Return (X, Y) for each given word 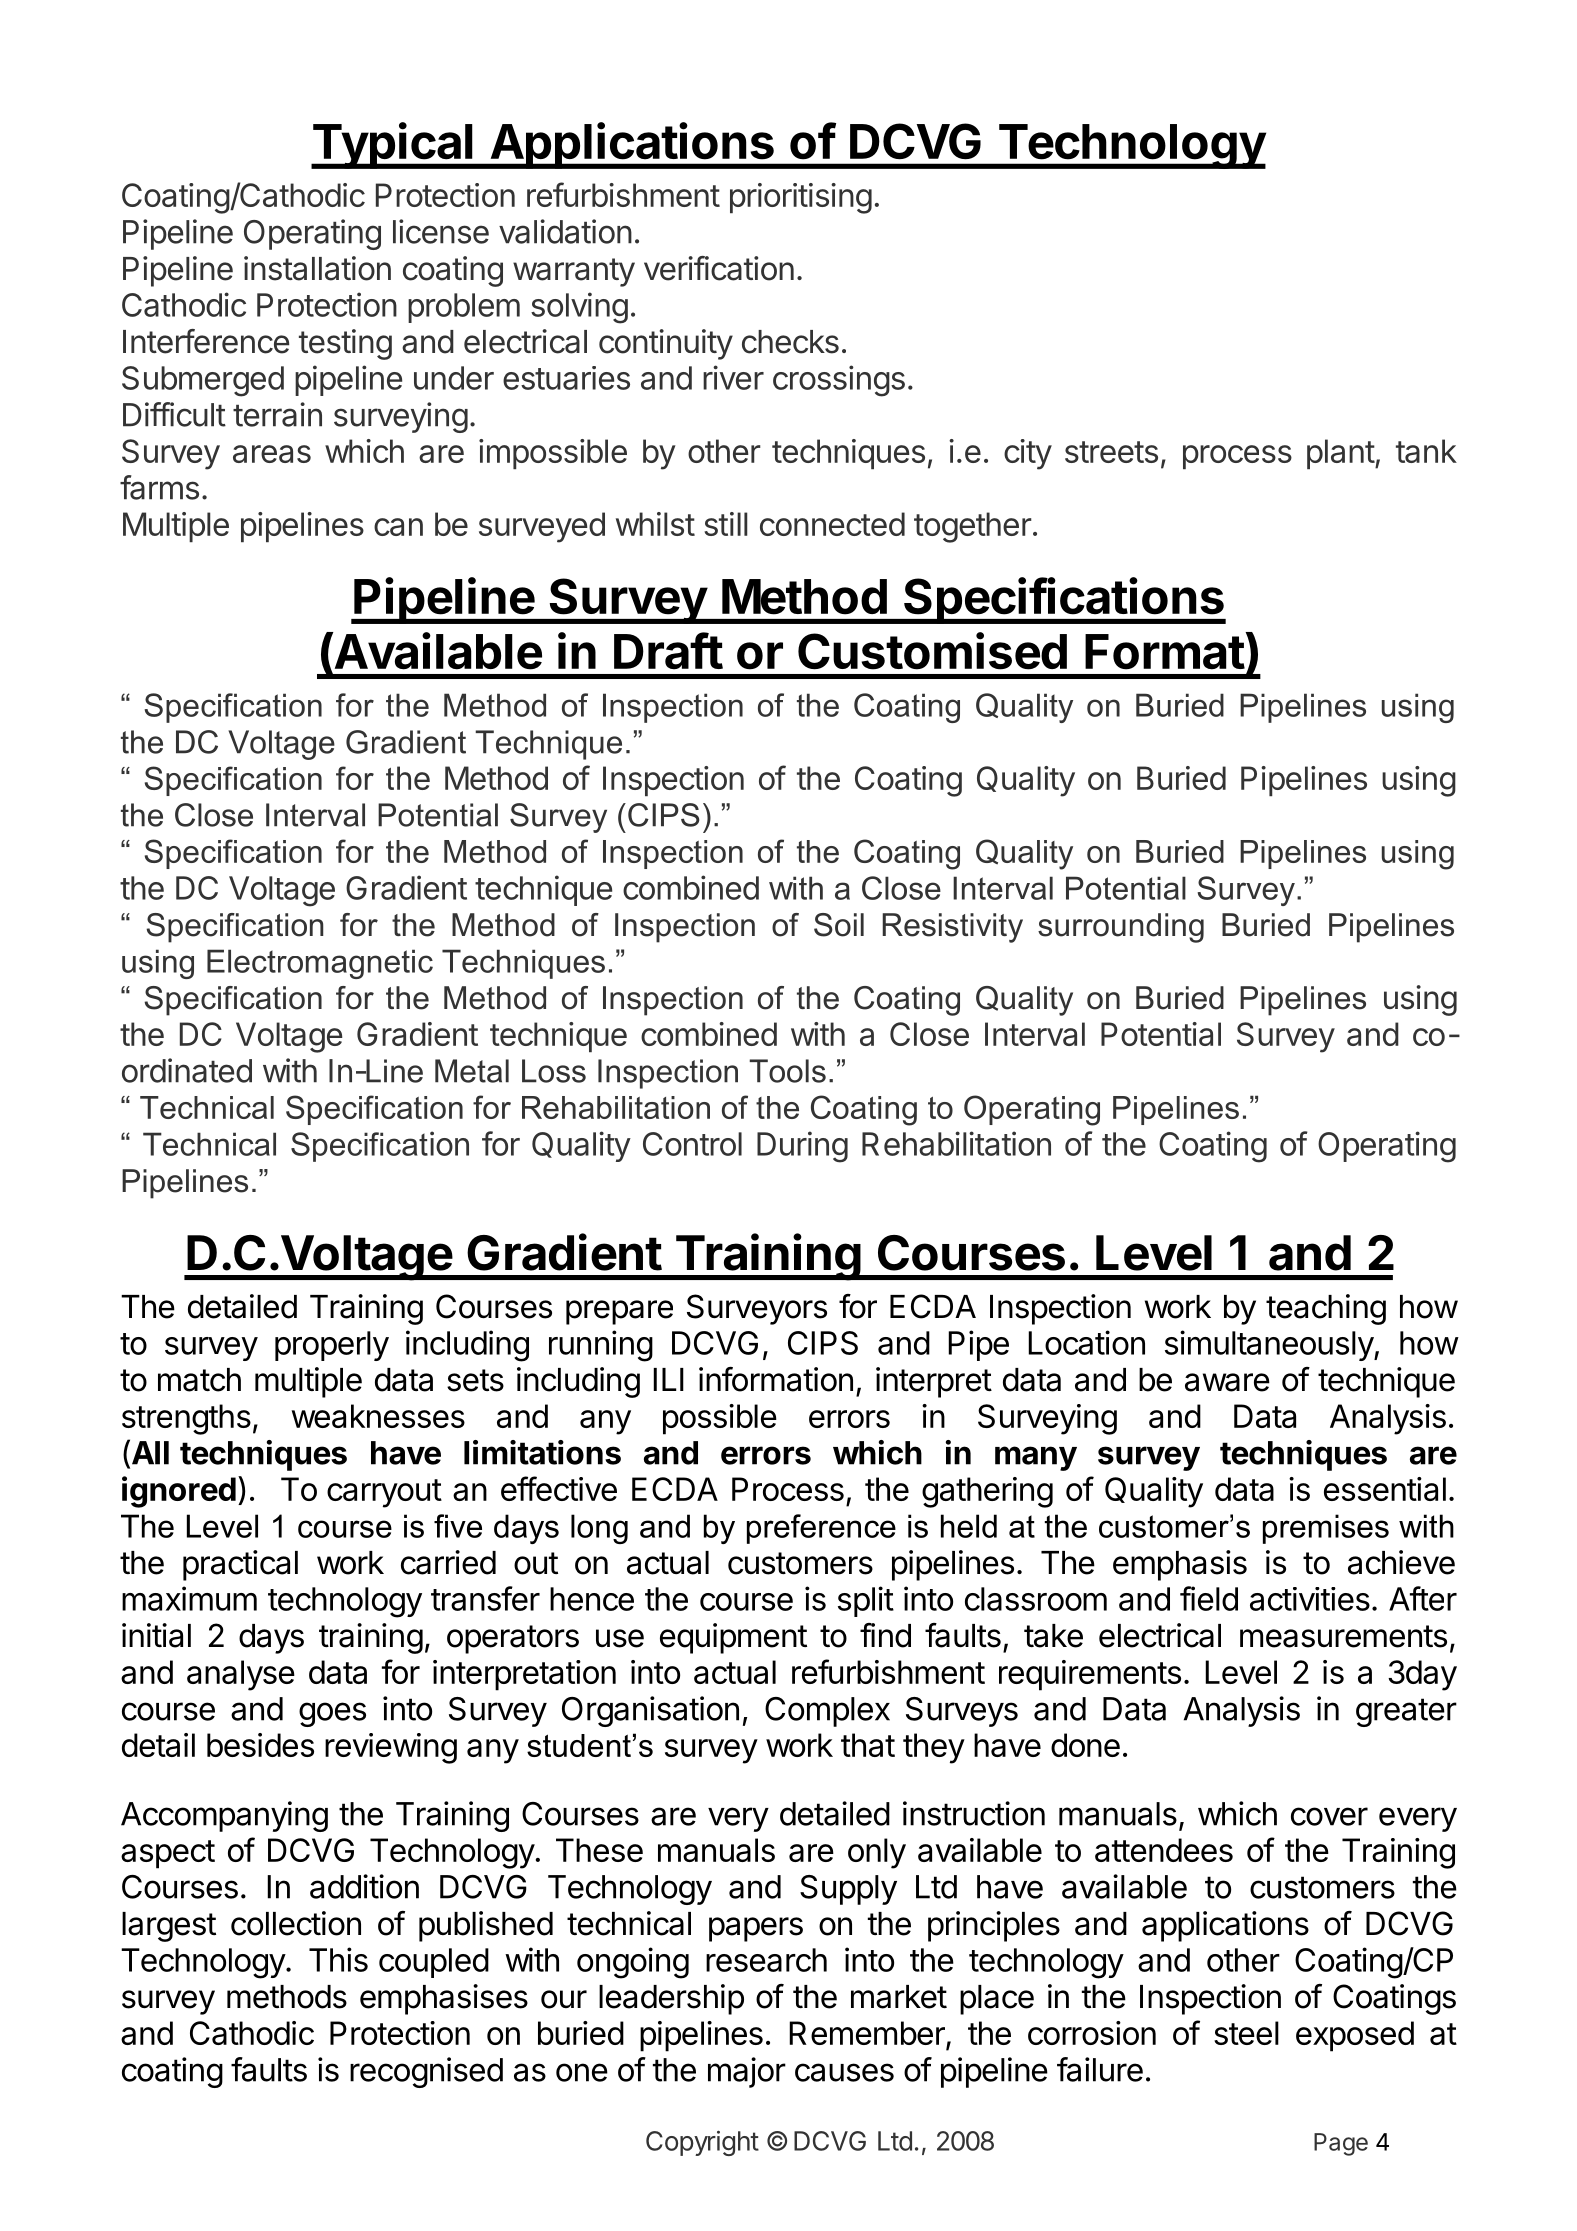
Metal (472, 1071)
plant (1341, 454)
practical (240, 1565)
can (398, 527)
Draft (668, 651)
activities (1310, 1599)
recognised (426, 2072)
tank (1426, 451)
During (802, 1147)
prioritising (801, 198)
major (747, 2072)
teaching (1326, 1309)
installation (317, 268)
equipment (733, 1638)
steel (1246, 2033)
